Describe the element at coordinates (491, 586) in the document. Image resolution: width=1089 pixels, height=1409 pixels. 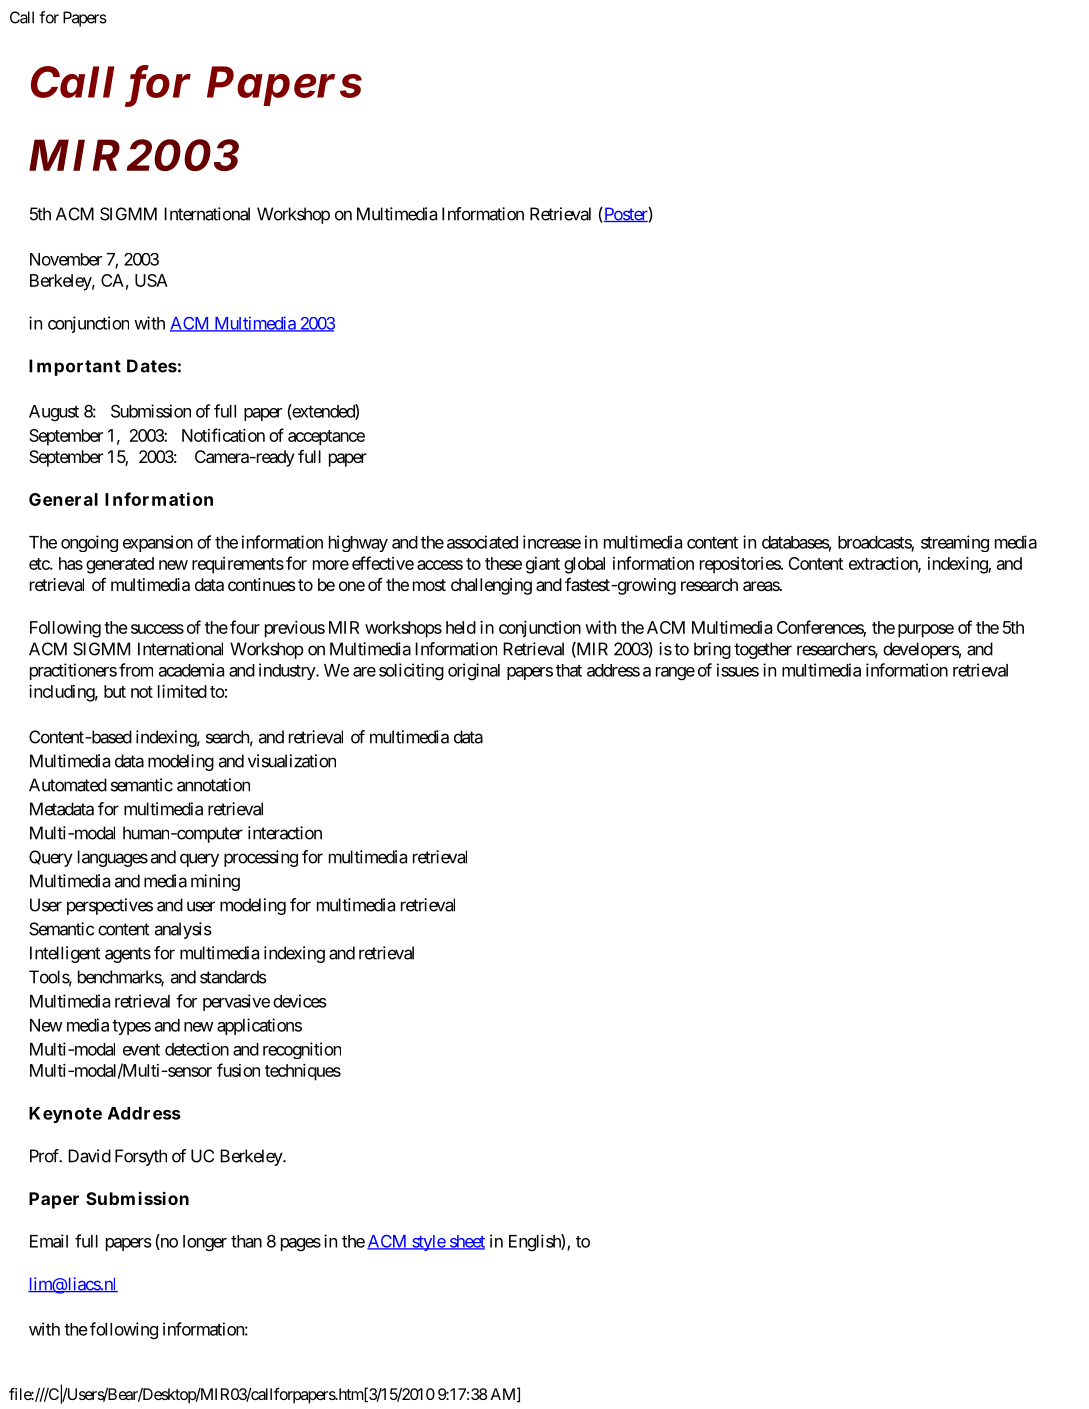
I see `challenging` at that location.
